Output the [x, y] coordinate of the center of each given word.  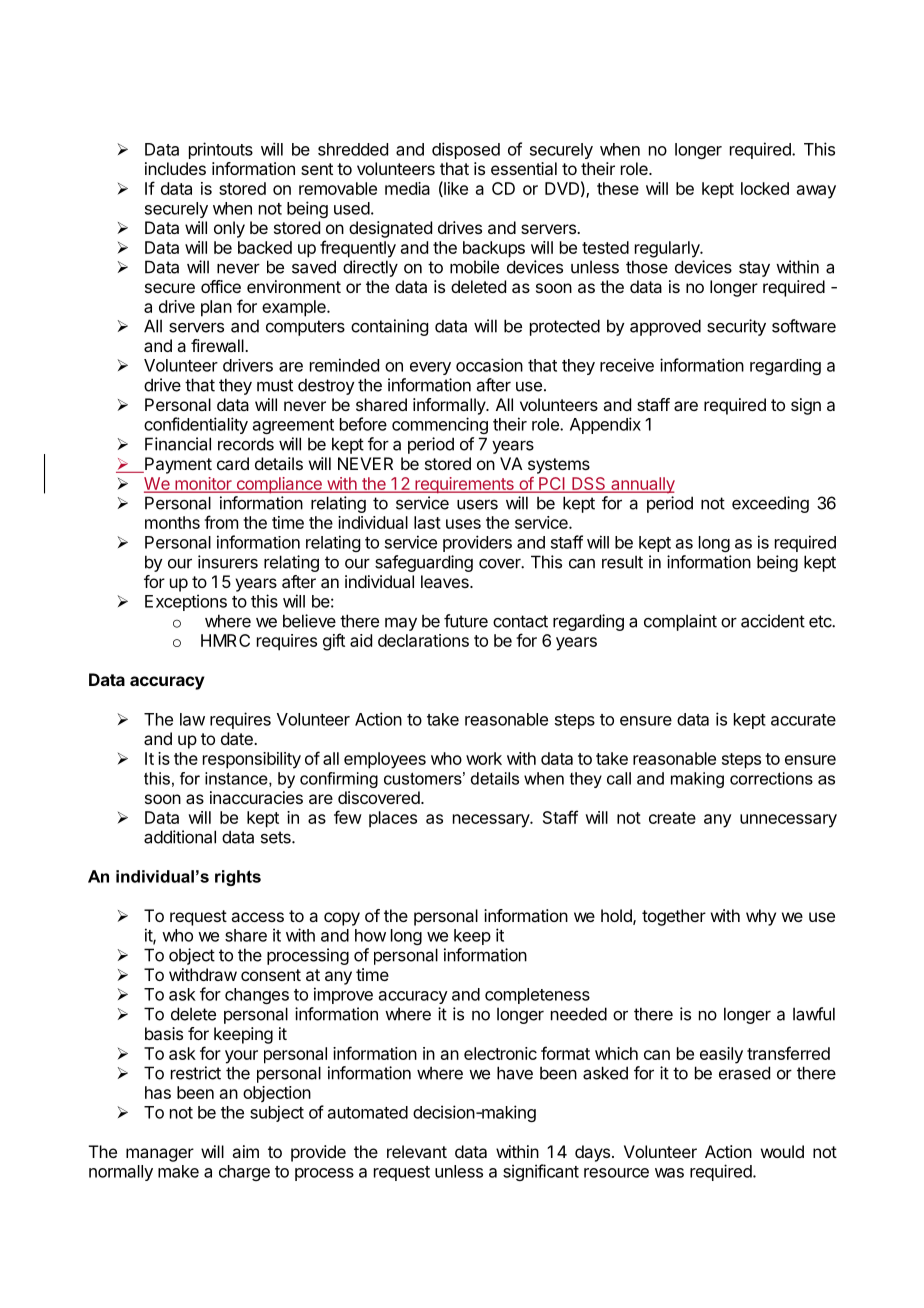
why [761, 917]
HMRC [225, 640]
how [370, 935]
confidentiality [196, 425]
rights [238, 878]
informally [450, 406]
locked [765, 188]
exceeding [770, 504]
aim [245, 1151]
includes [175, 168]
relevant [417, 1151]
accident [773, 621]
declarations [423, 640]
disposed [466, 150]
